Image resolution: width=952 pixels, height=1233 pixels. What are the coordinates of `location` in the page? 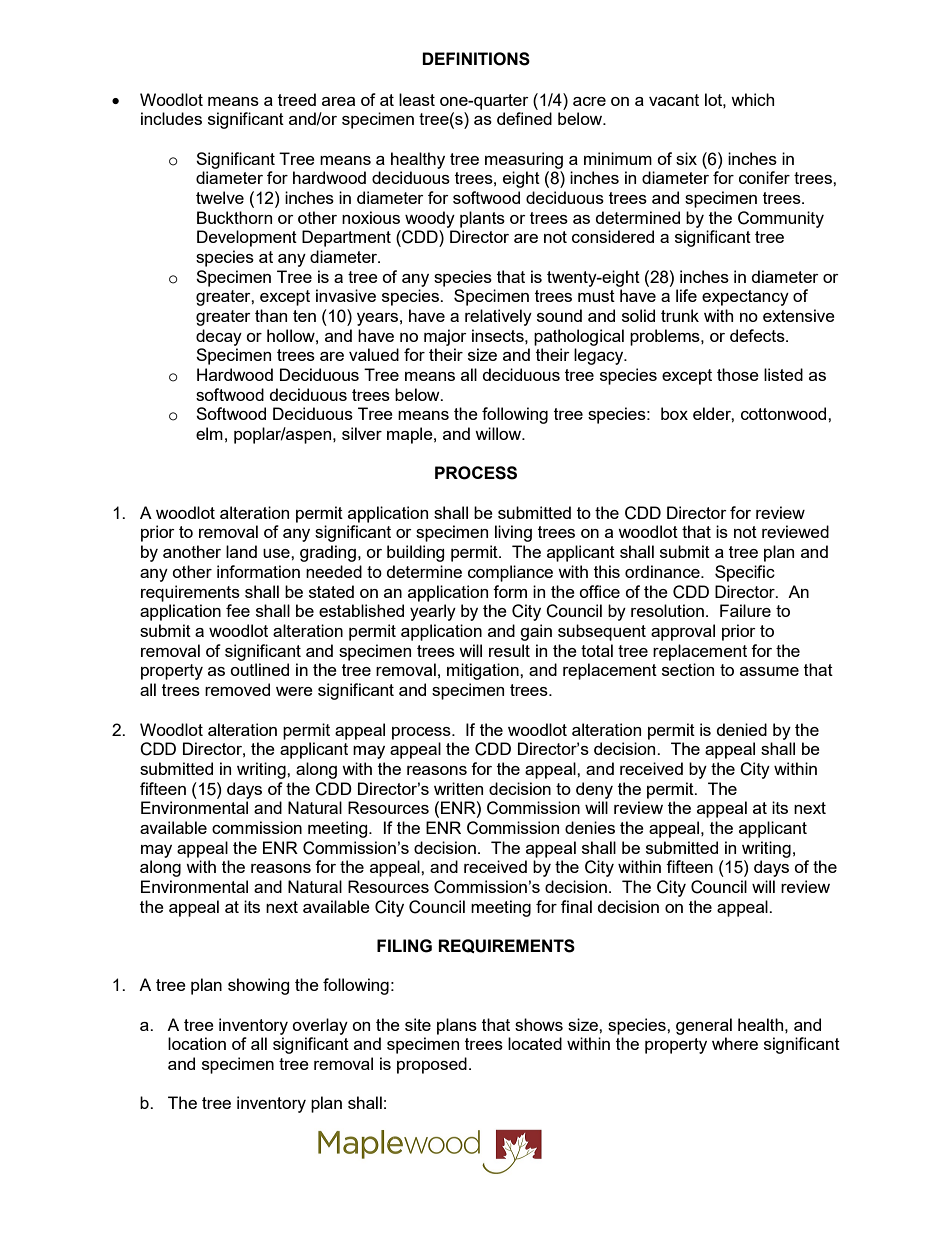 It's located at (197, 1043).
